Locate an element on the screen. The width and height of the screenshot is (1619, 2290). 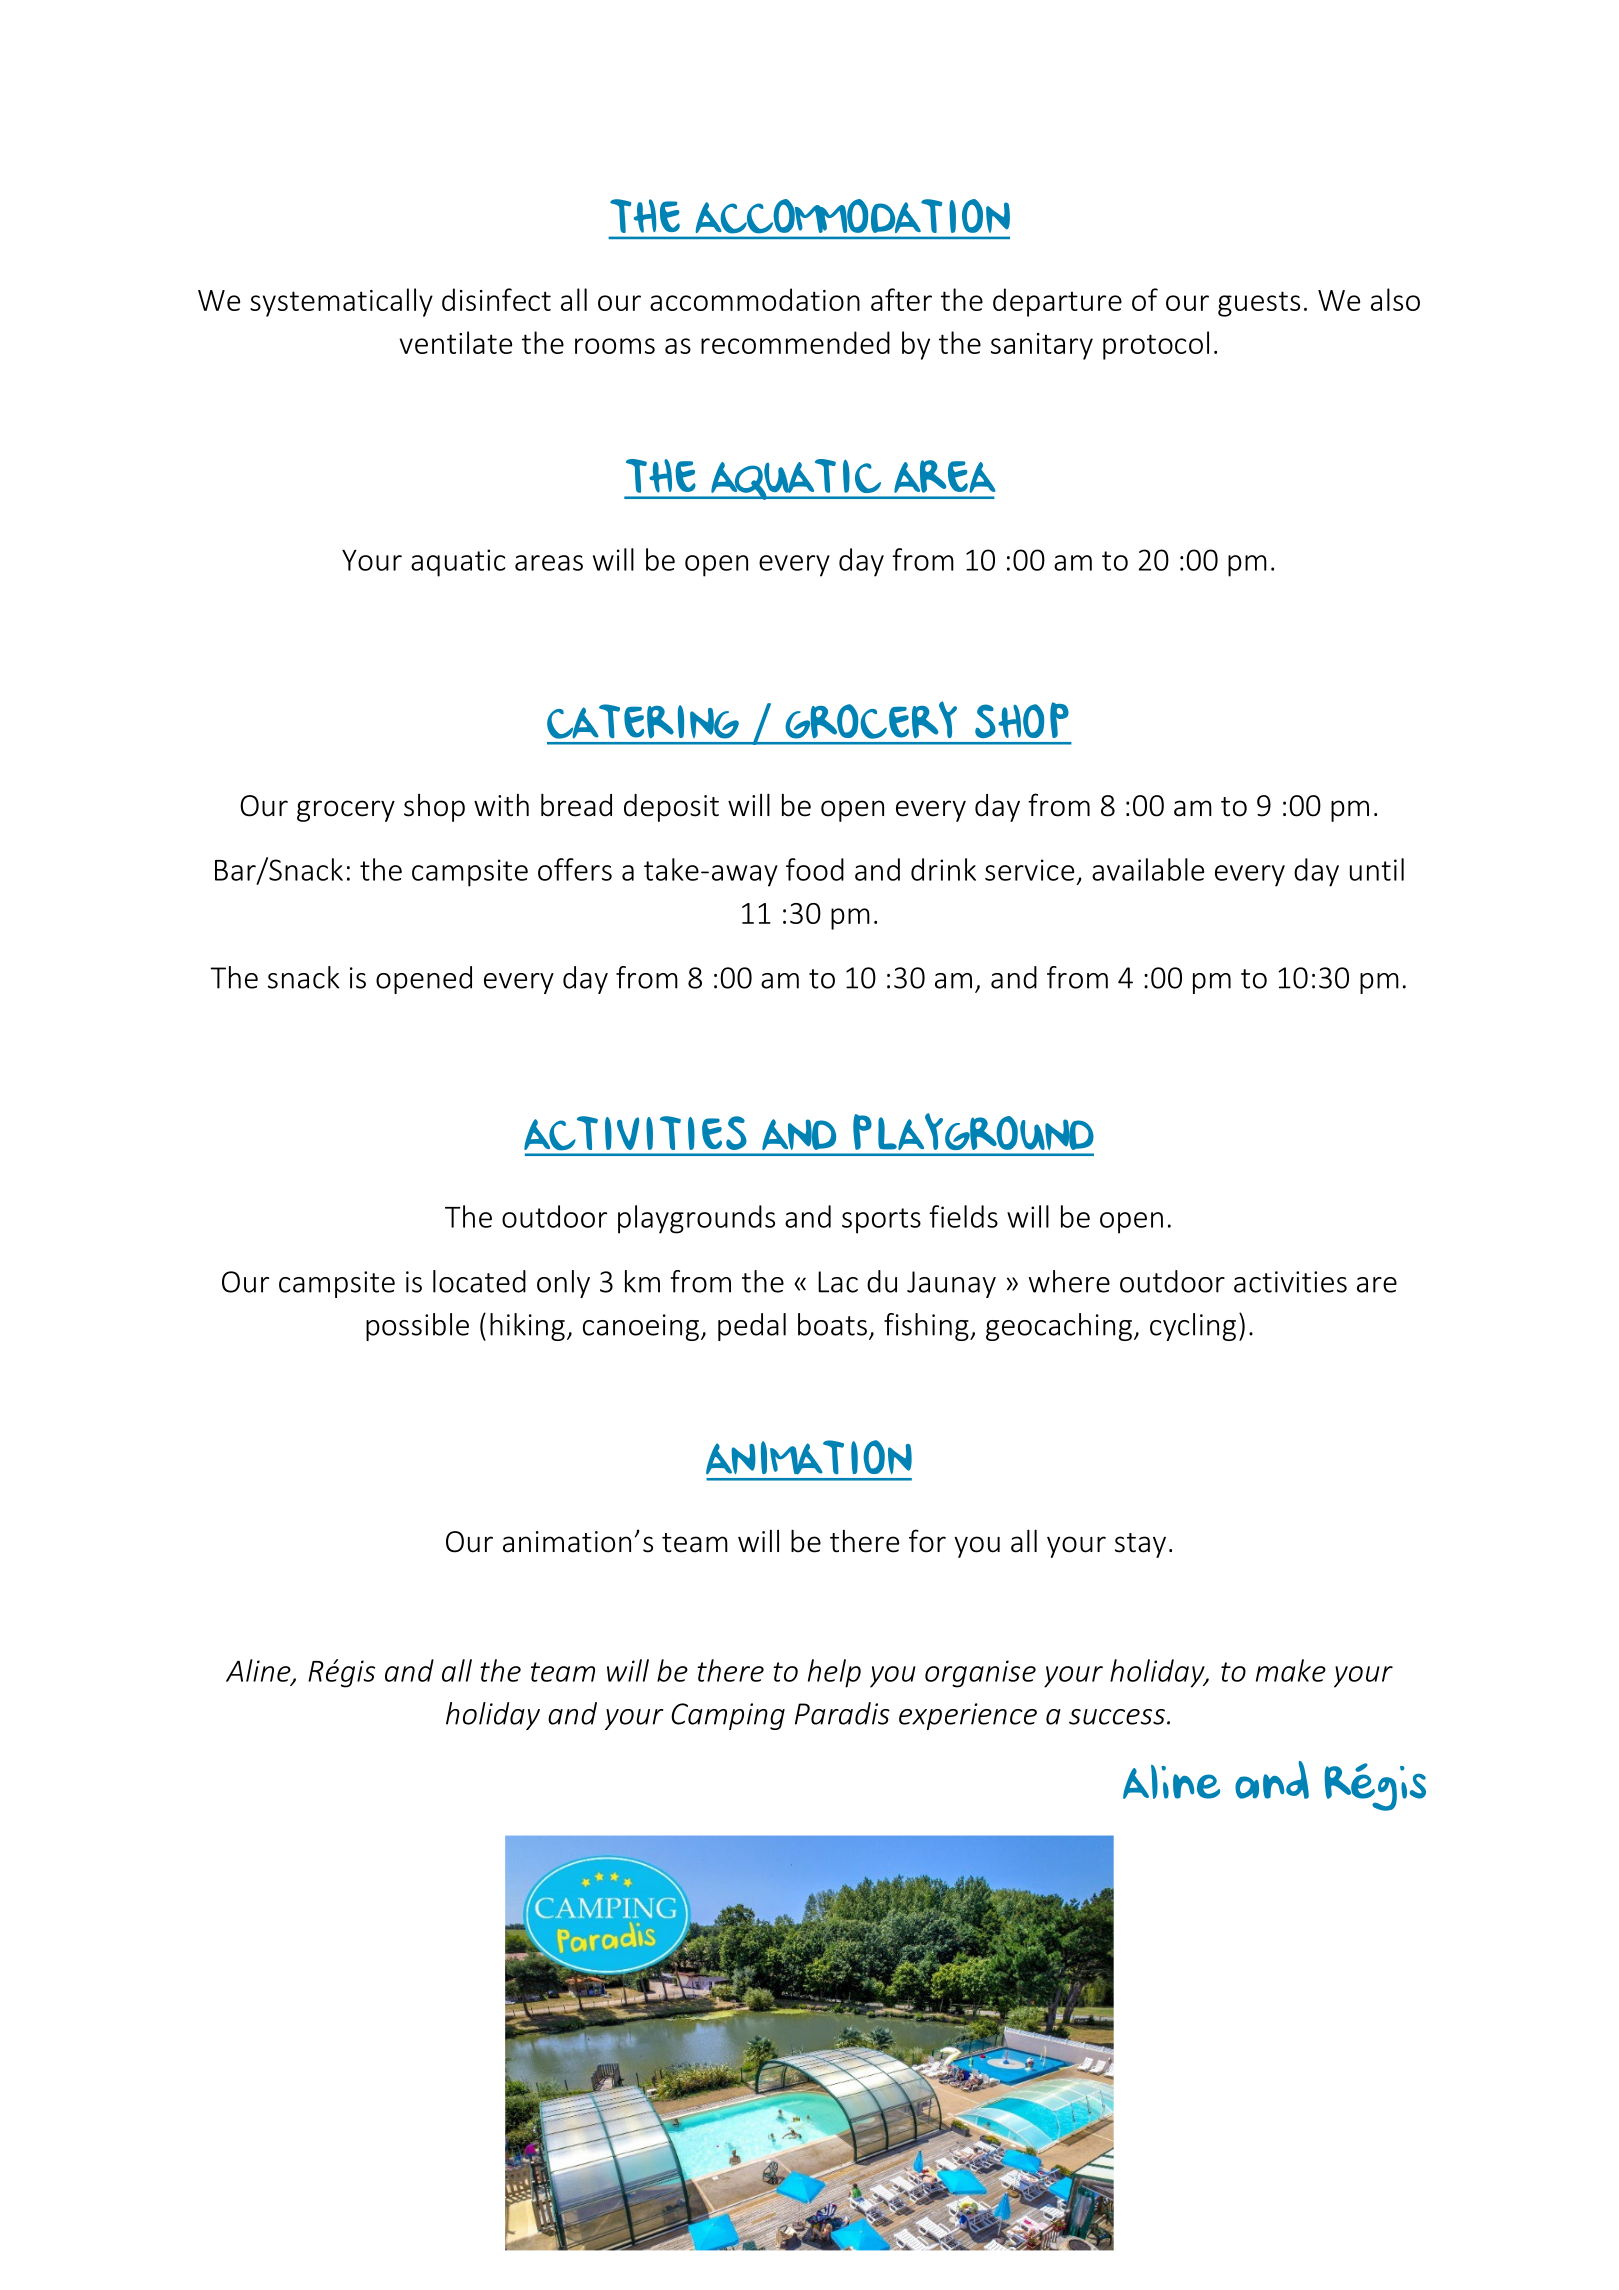
ventilate is located at coordinates (455, 342).
